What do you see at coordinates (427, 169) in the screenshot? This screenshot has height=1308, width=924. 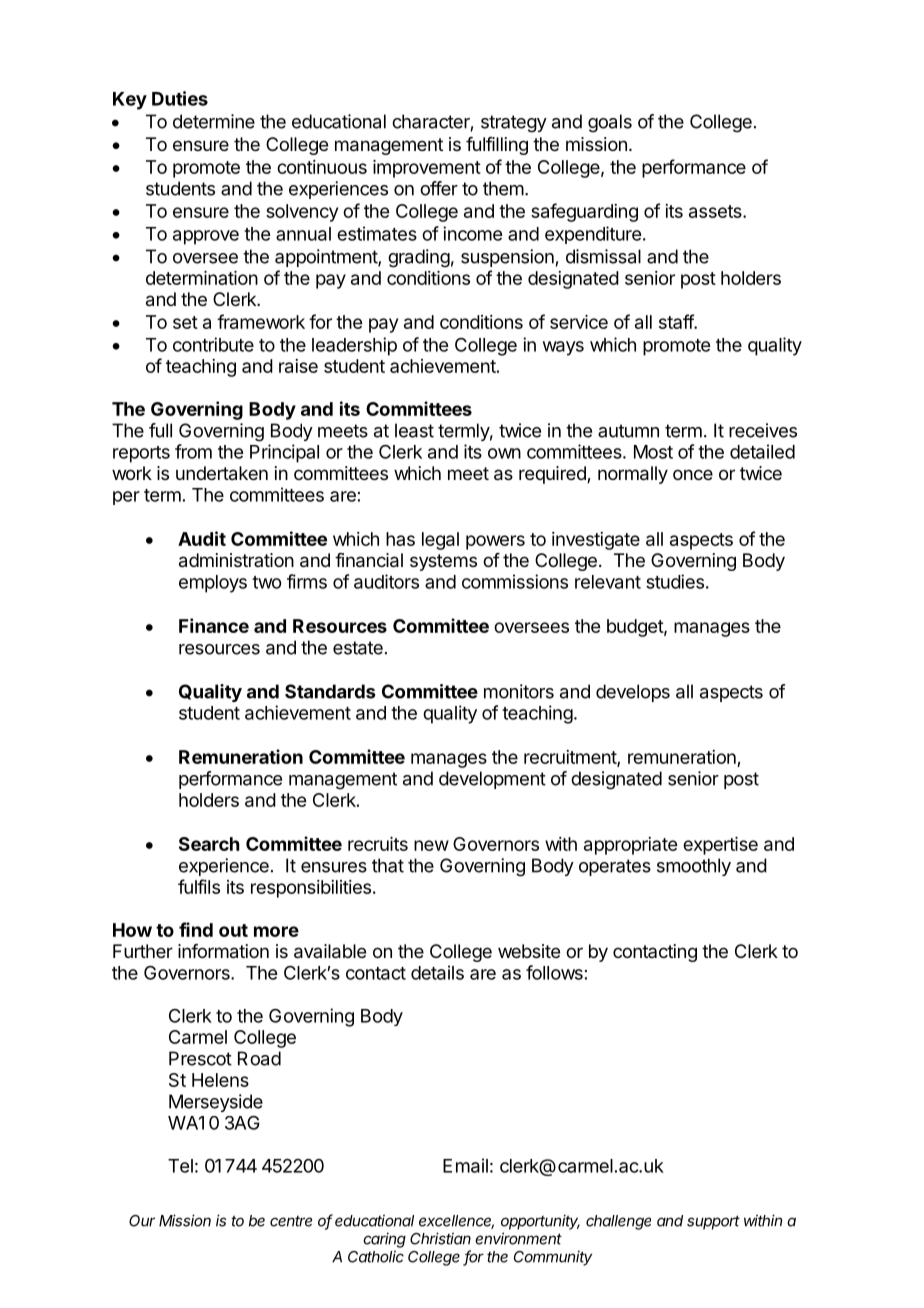 I see `improvement` at bounding box center [427, 169].
